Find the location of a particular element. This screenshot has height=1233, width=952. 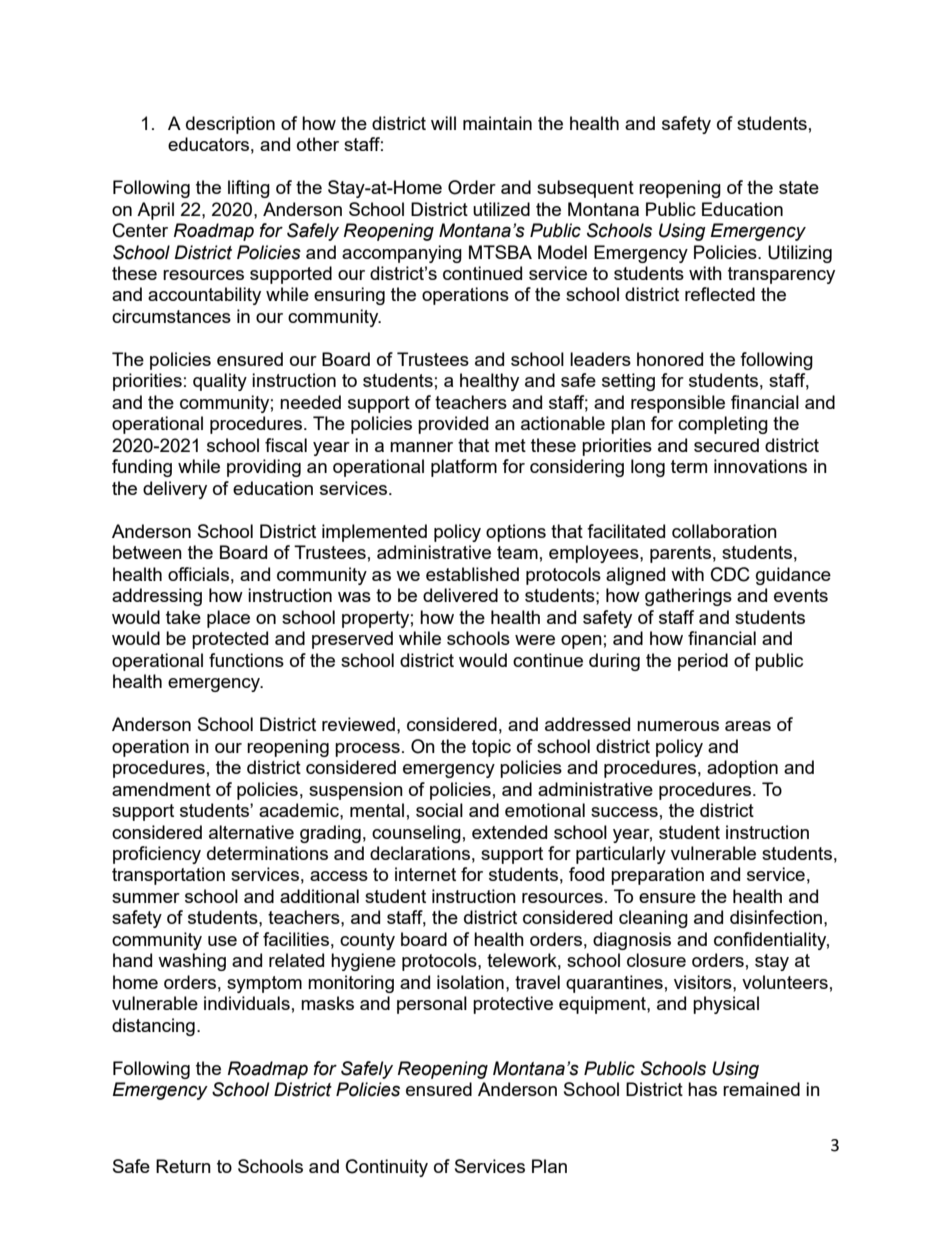

Return is located at coordinates (183, 1166).
